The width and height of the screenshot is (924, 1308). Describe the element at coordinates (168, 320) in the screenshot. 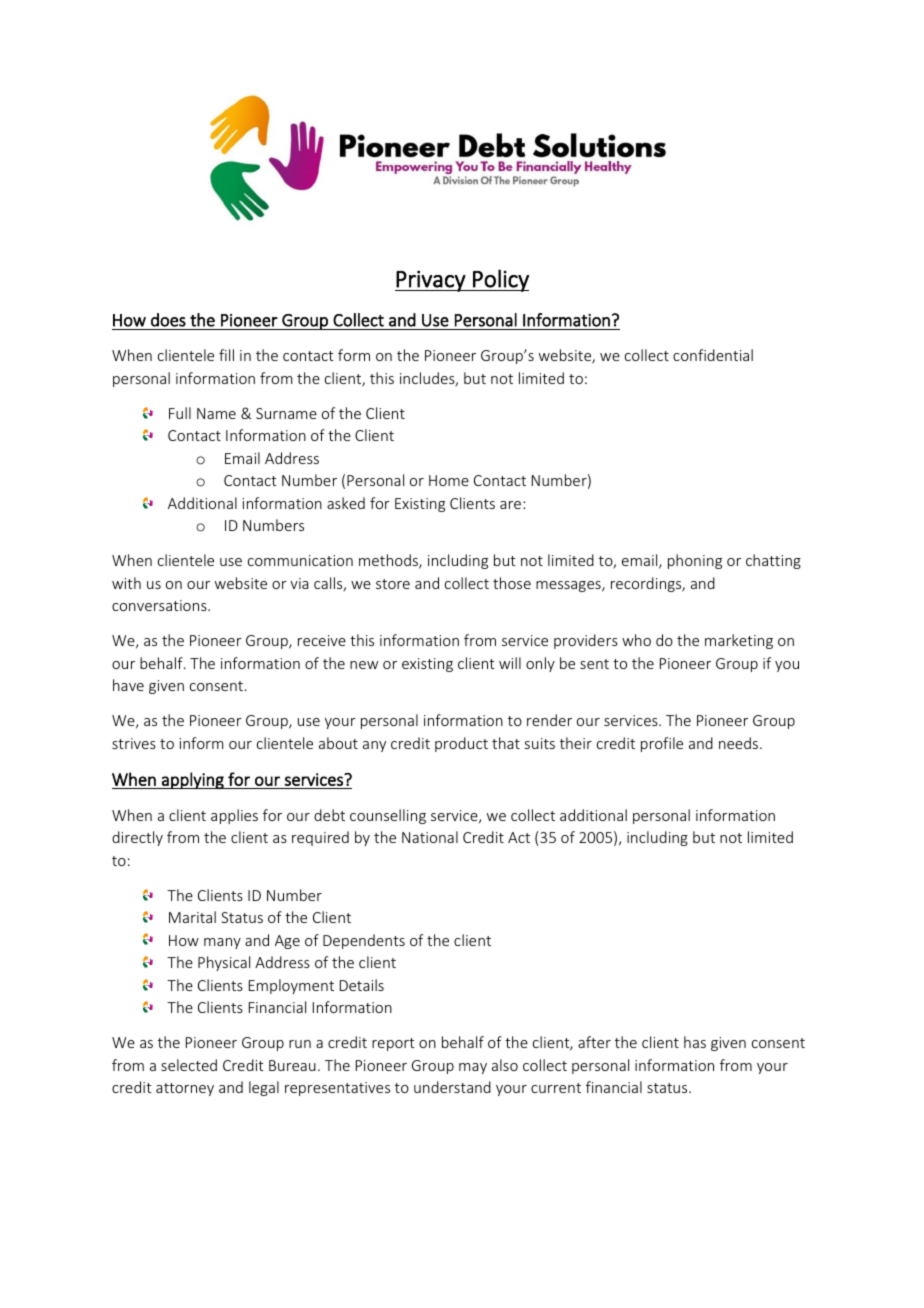

I see `does` at that location.
